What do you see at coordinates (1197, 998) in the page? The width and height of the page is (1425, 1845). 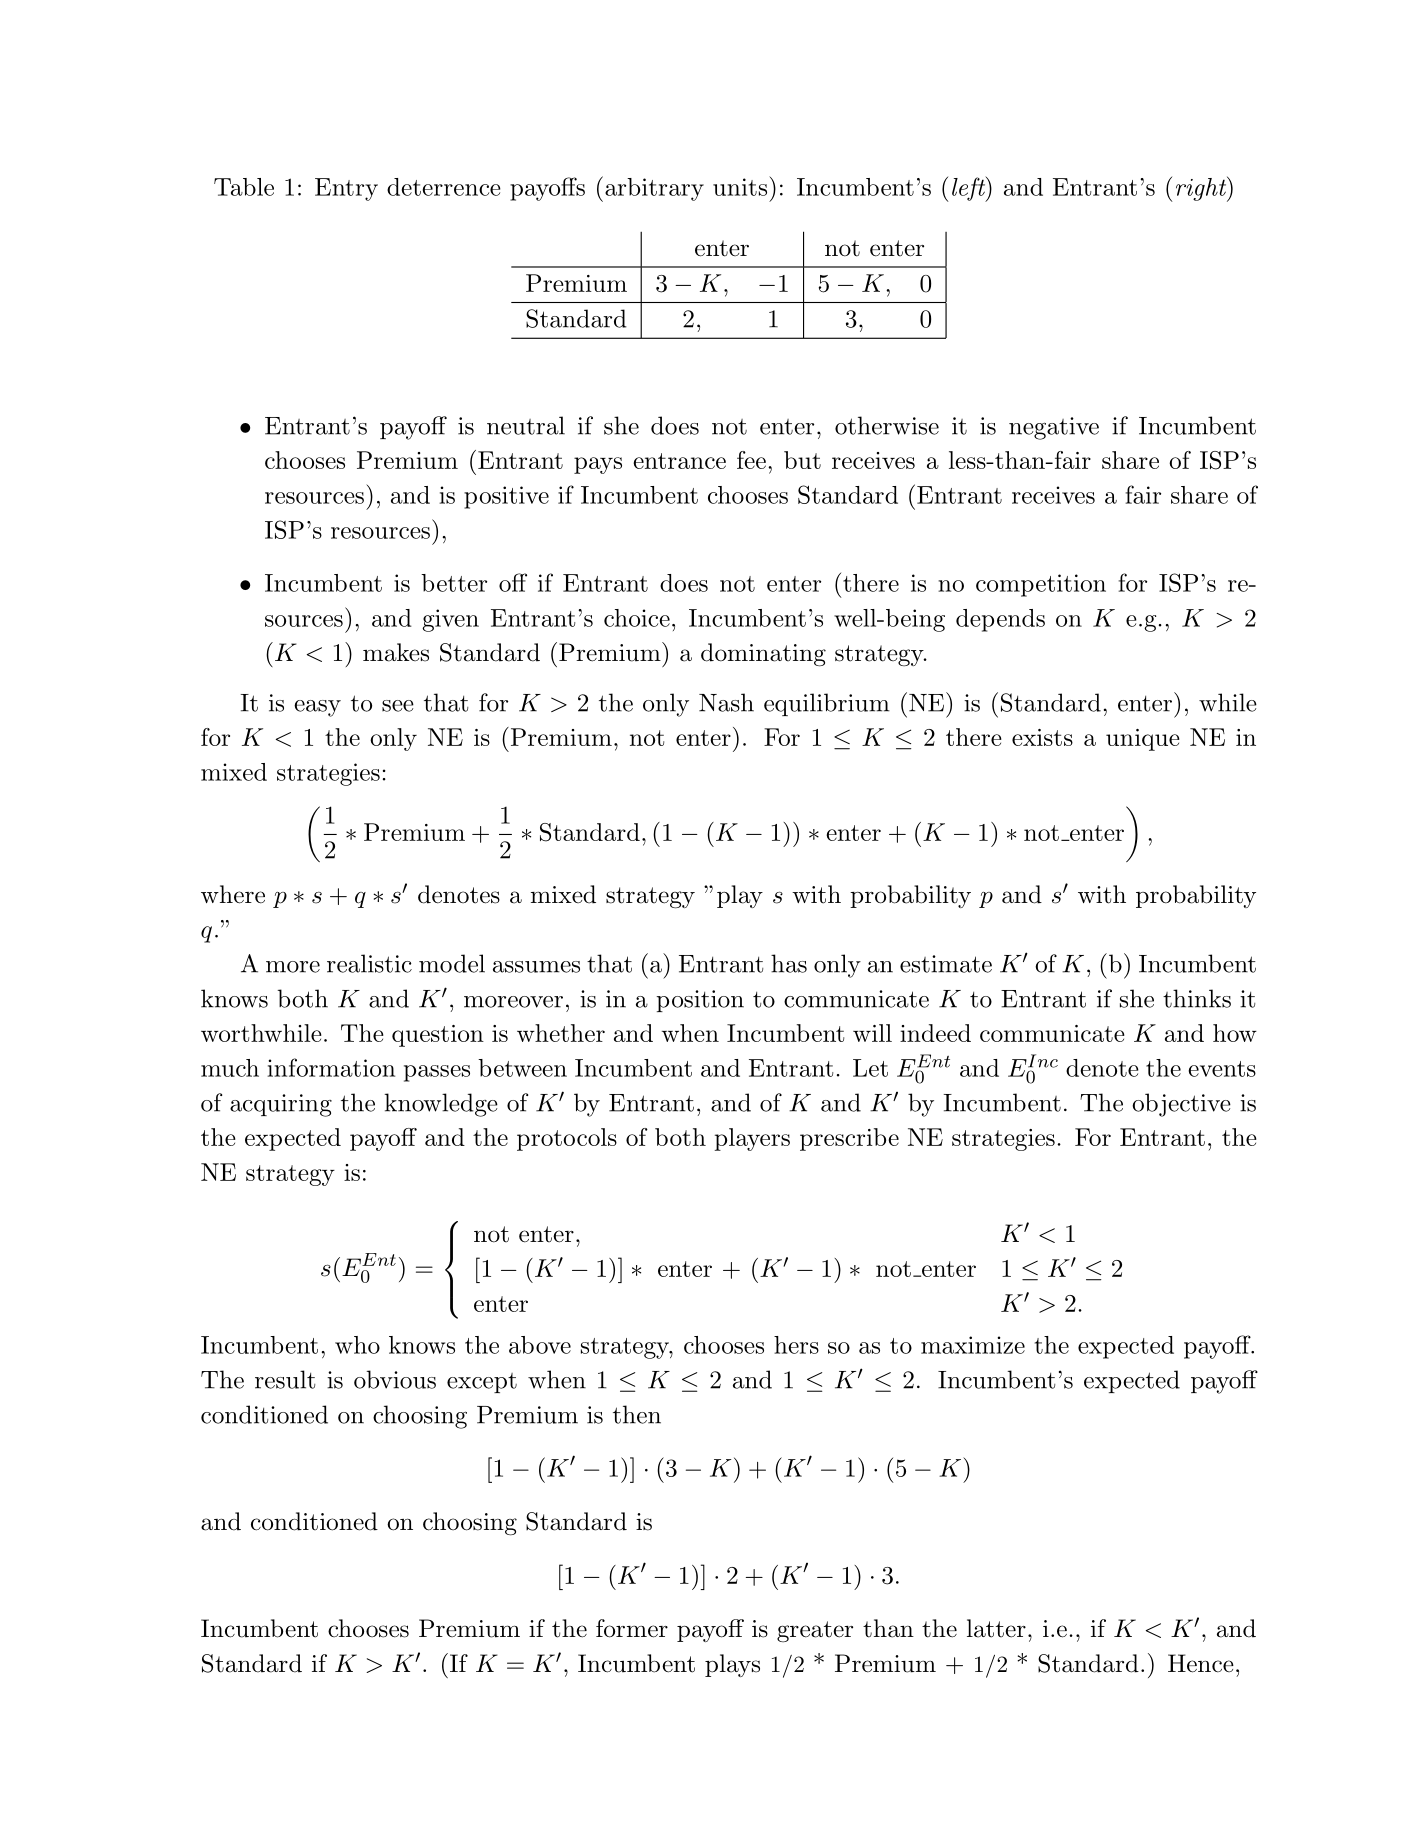 I see `thinks` at bounding box center [1197, 998].
